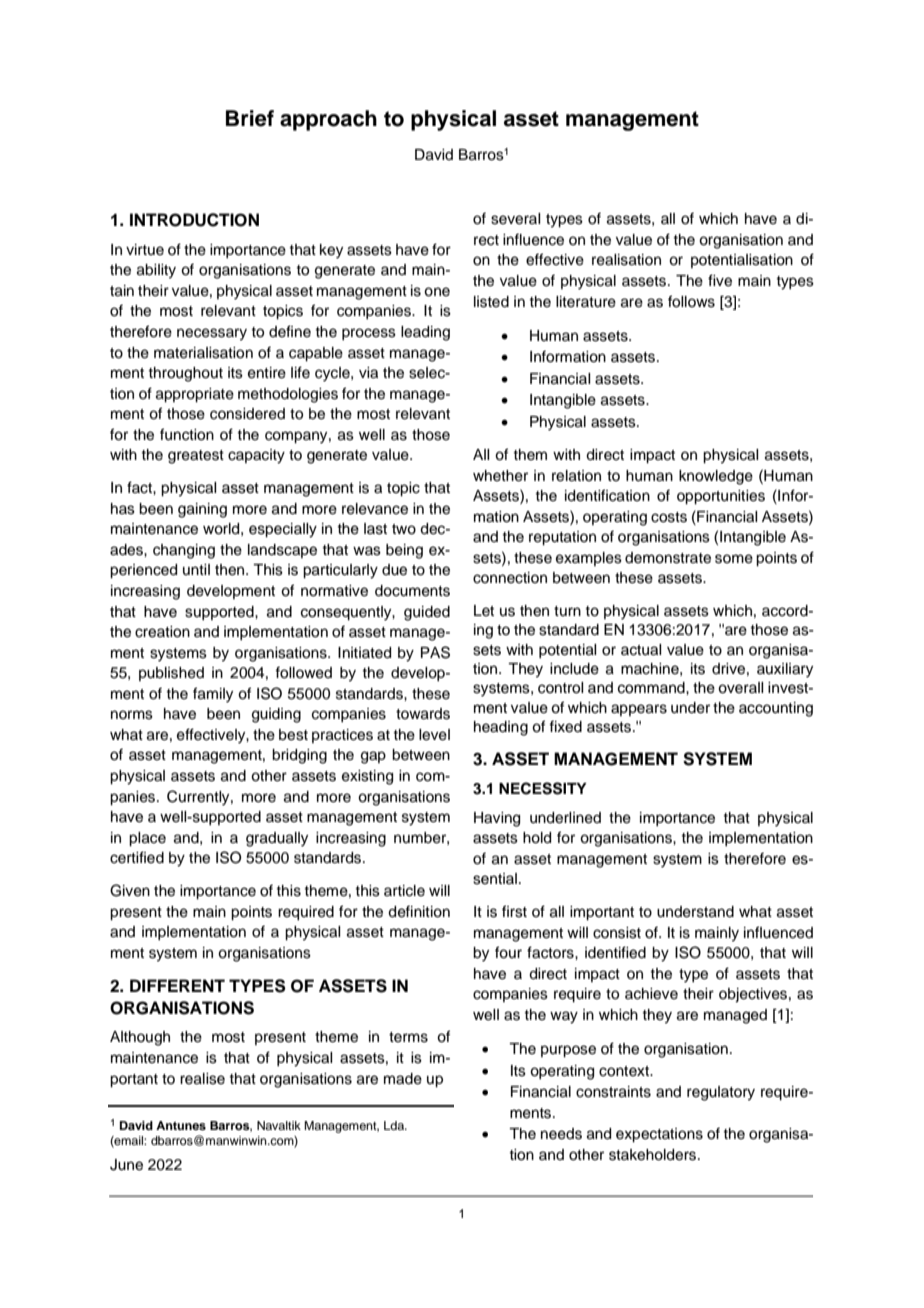  Describe the element at coordinates (617, 933) in the document. I see `consist` at that location.
